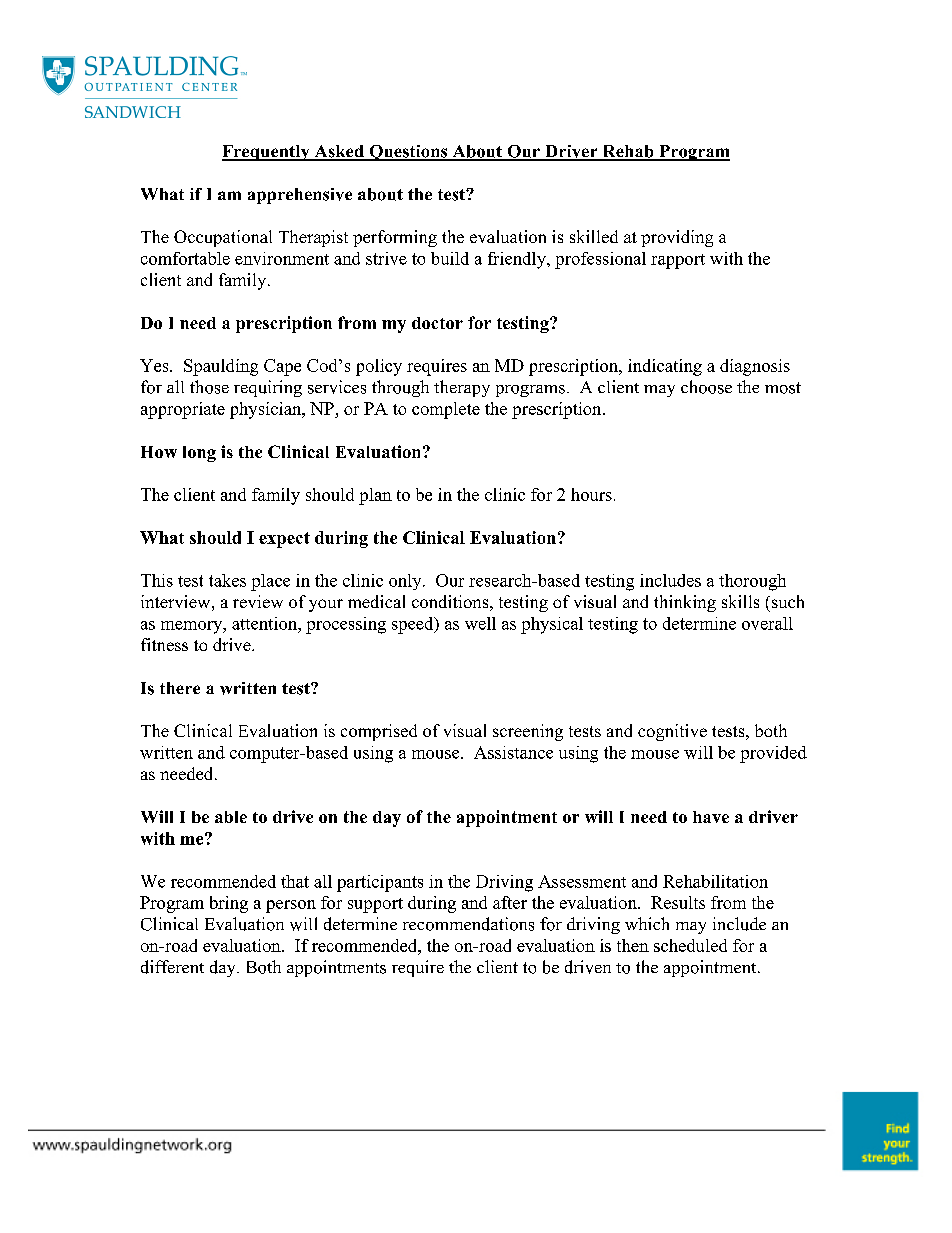  What do you see at coordinates (406, 582) in the screenshot?
I see `only` at bounding box center [406, 582].
